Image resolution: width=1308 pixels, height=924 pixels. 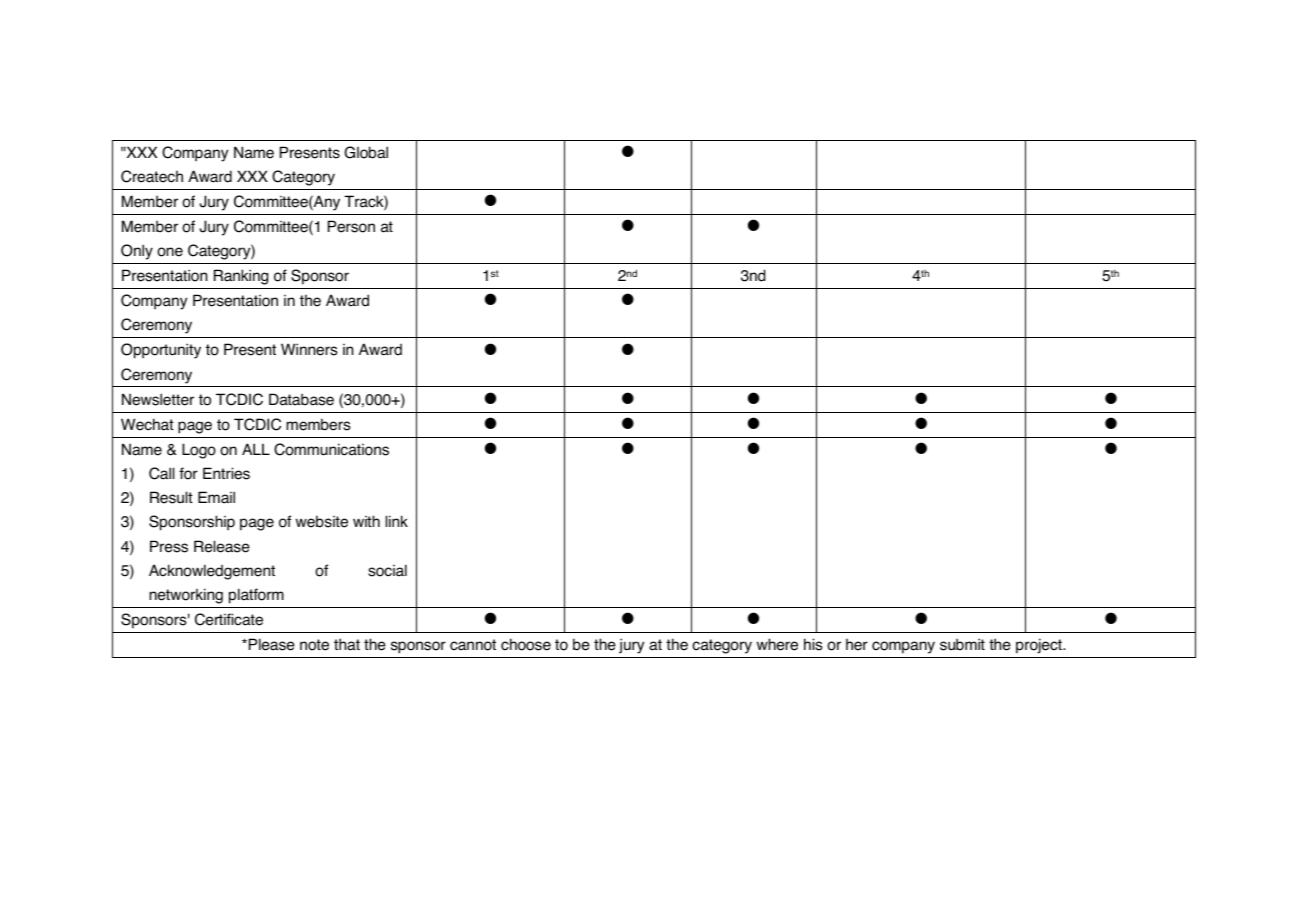 I want to click on project, so click(x=1040, y=646).
